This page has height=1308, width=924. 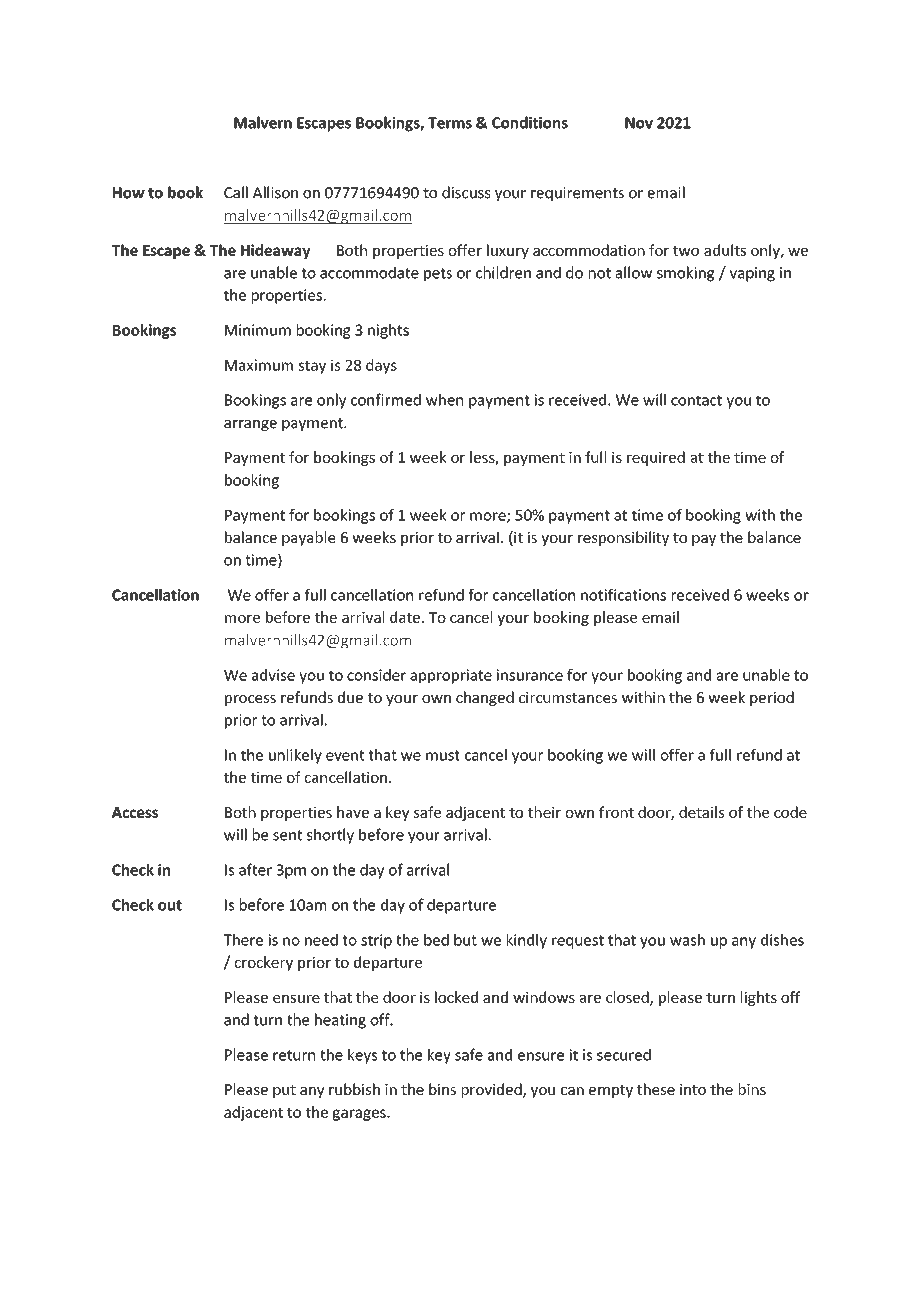 What do you see at coordinates (493, 1090) in the page?
I see `provided` at bounding box center [493, 1090].
